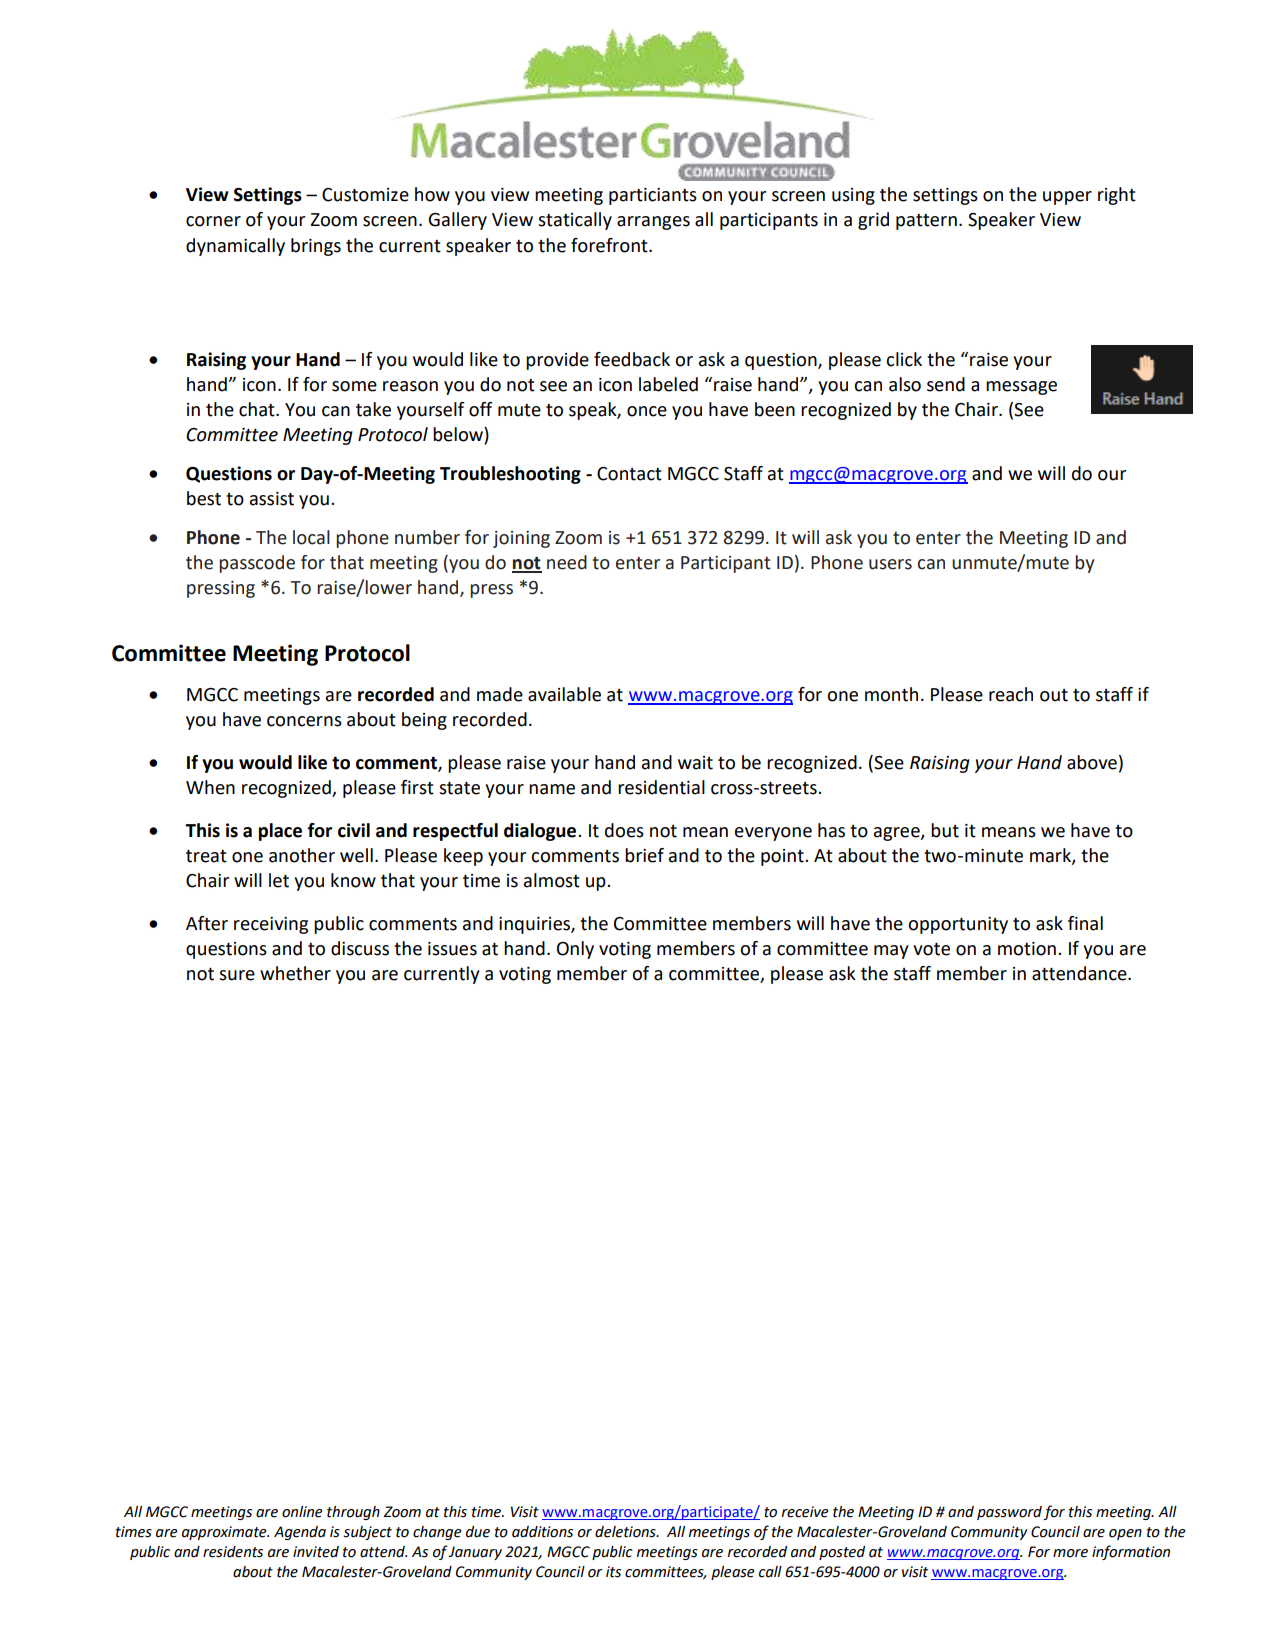 The width and height of the image is (1264, 1635). I want to click on know, so click(353, 880).
